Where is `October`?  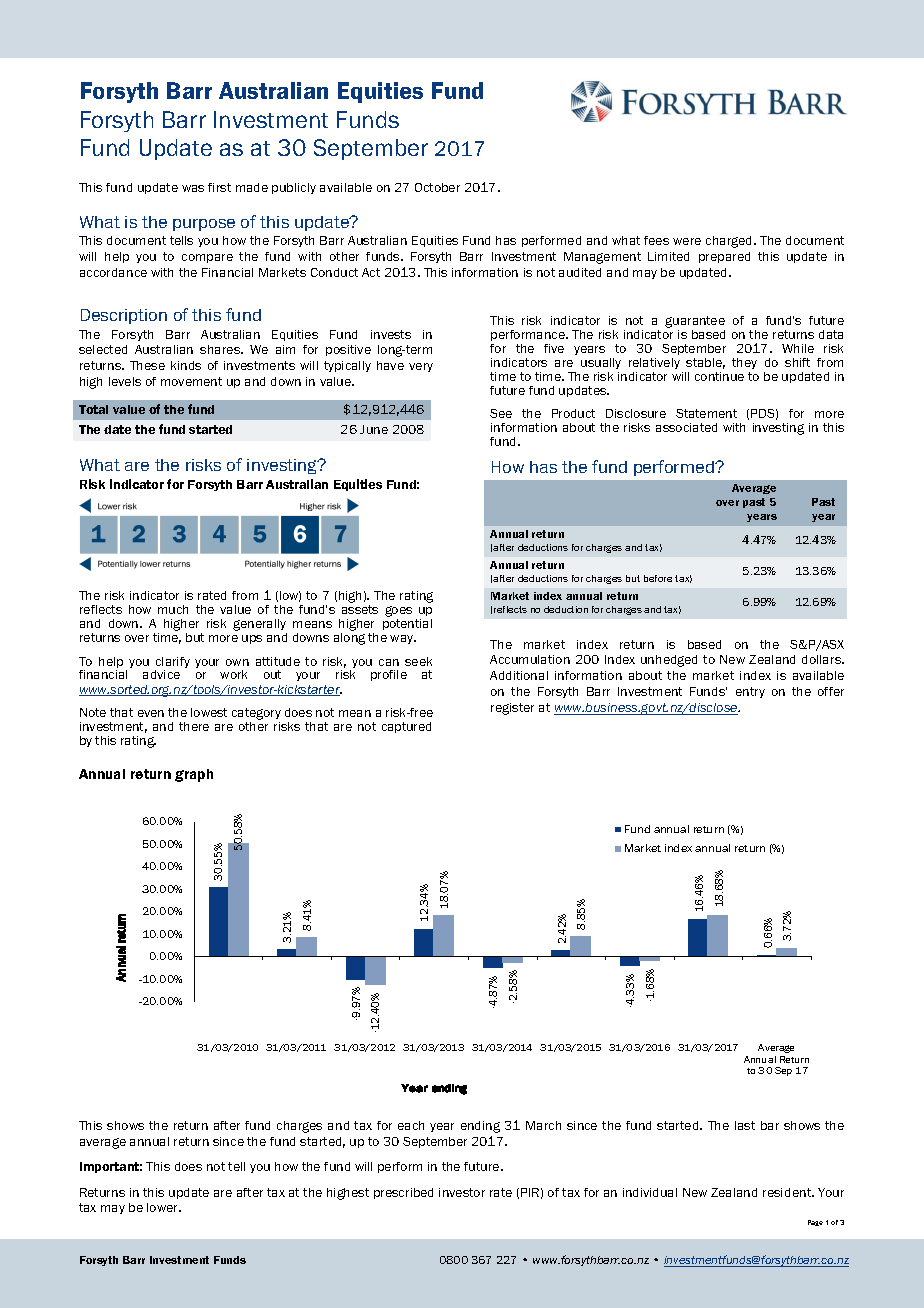
October is located at coordinates (437, 187).
